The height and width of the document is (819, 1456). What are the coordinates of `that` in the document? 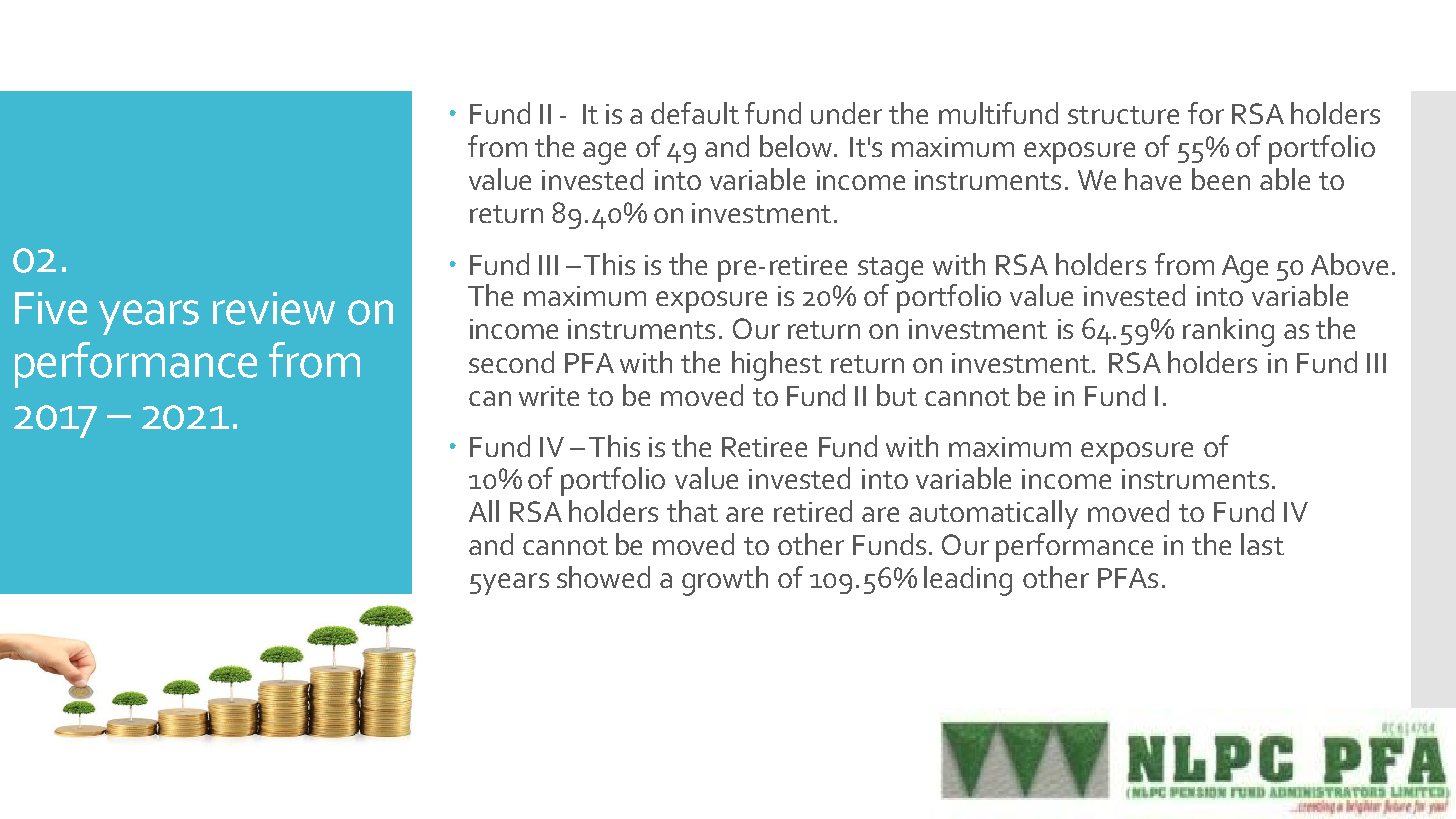 It's located at (692, 511).
